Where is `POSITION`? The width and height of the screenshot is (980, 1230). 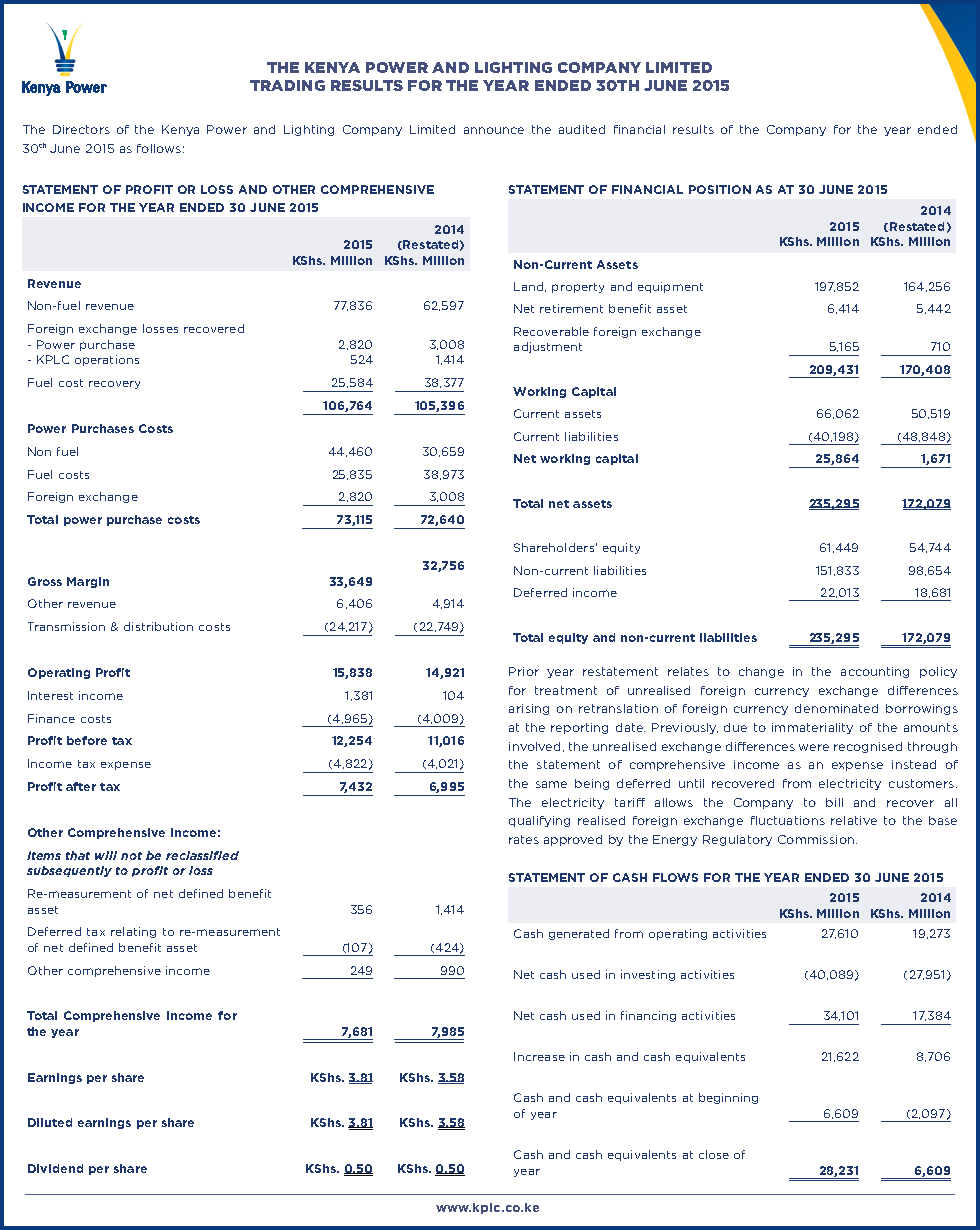
POSITION is located at coordinates (720, 189).
